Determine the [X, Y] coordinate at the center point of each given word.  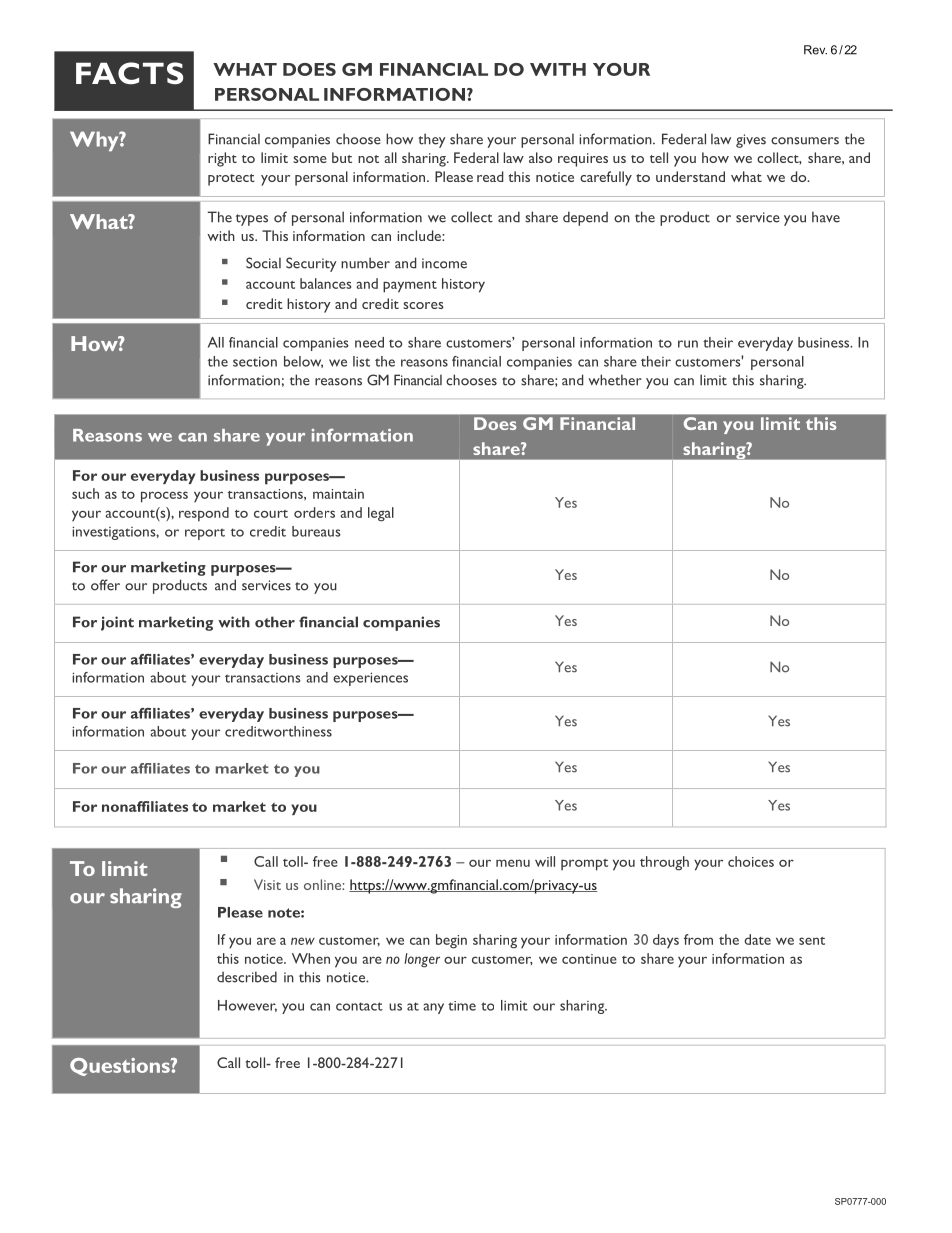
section [255, 361]
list [361, 361]
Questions [121, 1067]
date [757, 939]
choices [751, 861]
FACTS [129, 73]
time [462, 1006]
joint [117, 623]
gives [751, 141]
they [432, 140]
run [688, 344]
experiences [370, 679]
